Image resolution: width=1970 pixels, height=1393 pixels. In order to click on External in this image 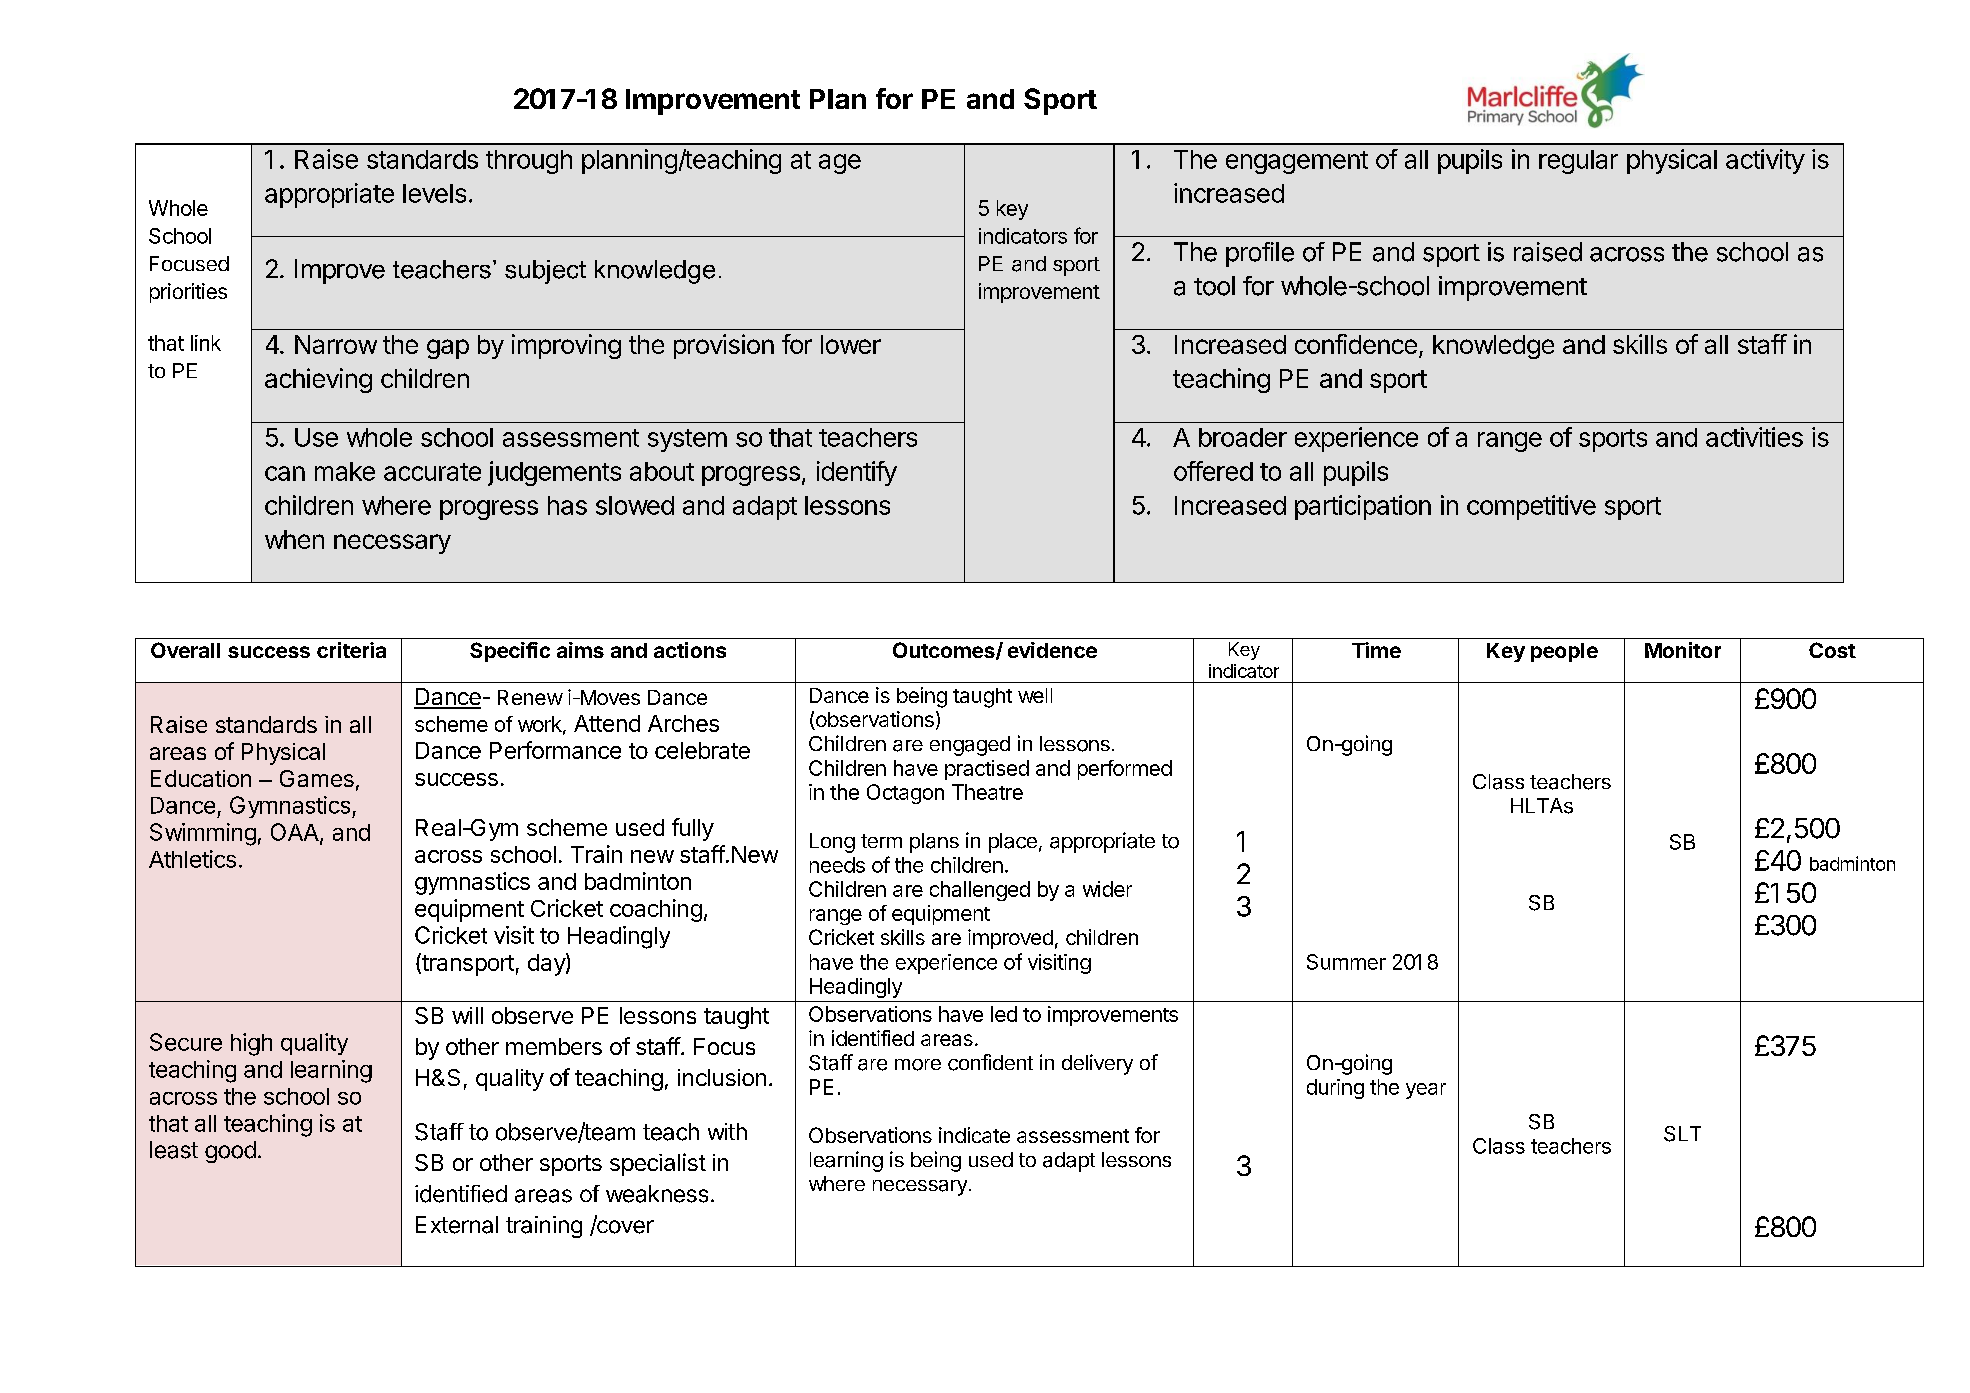, I will do `click(457, 1225)`.
